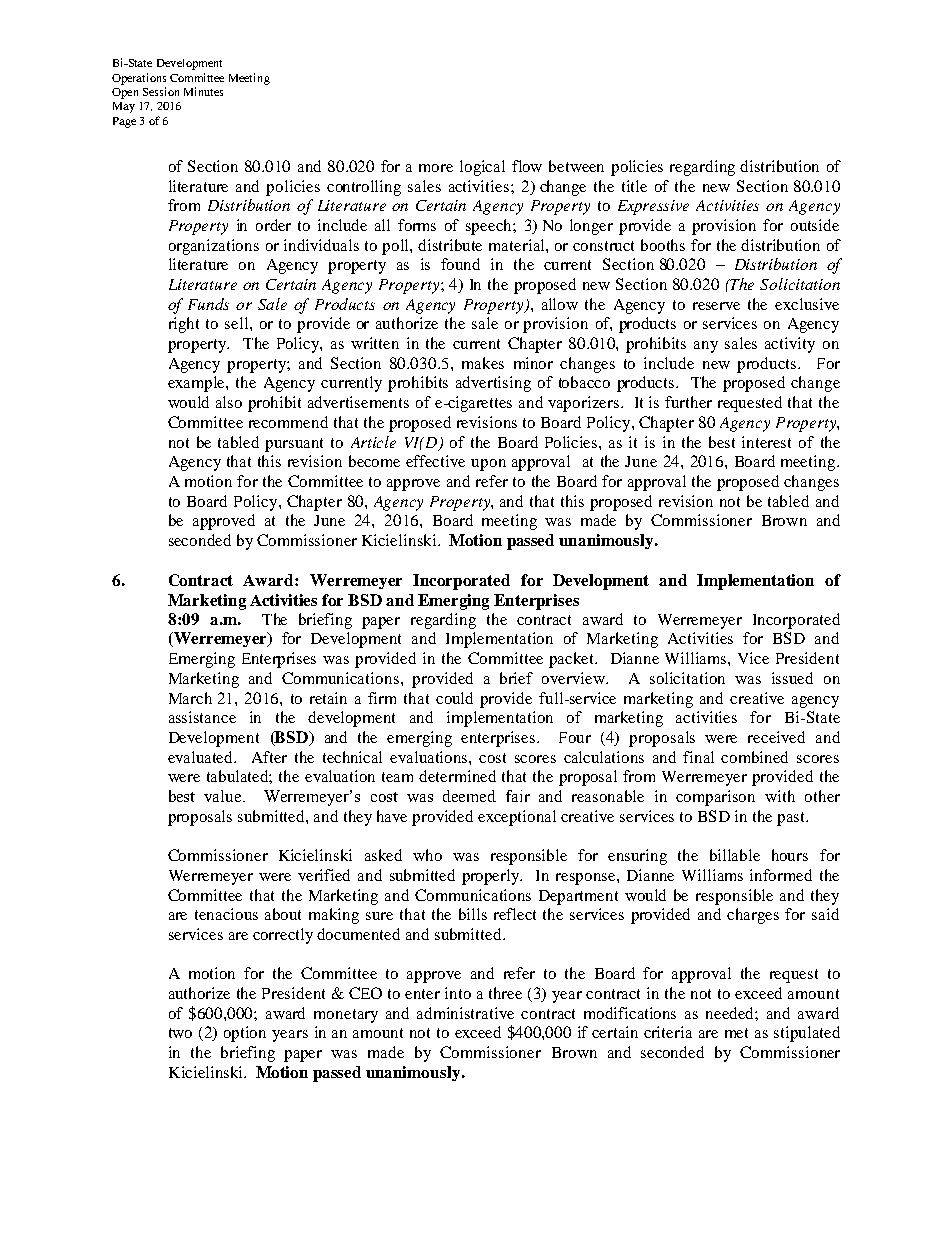  What do you see at coordinates (203, 91) in the page?
I see `Minutes` at bounding box center [203, 91].
